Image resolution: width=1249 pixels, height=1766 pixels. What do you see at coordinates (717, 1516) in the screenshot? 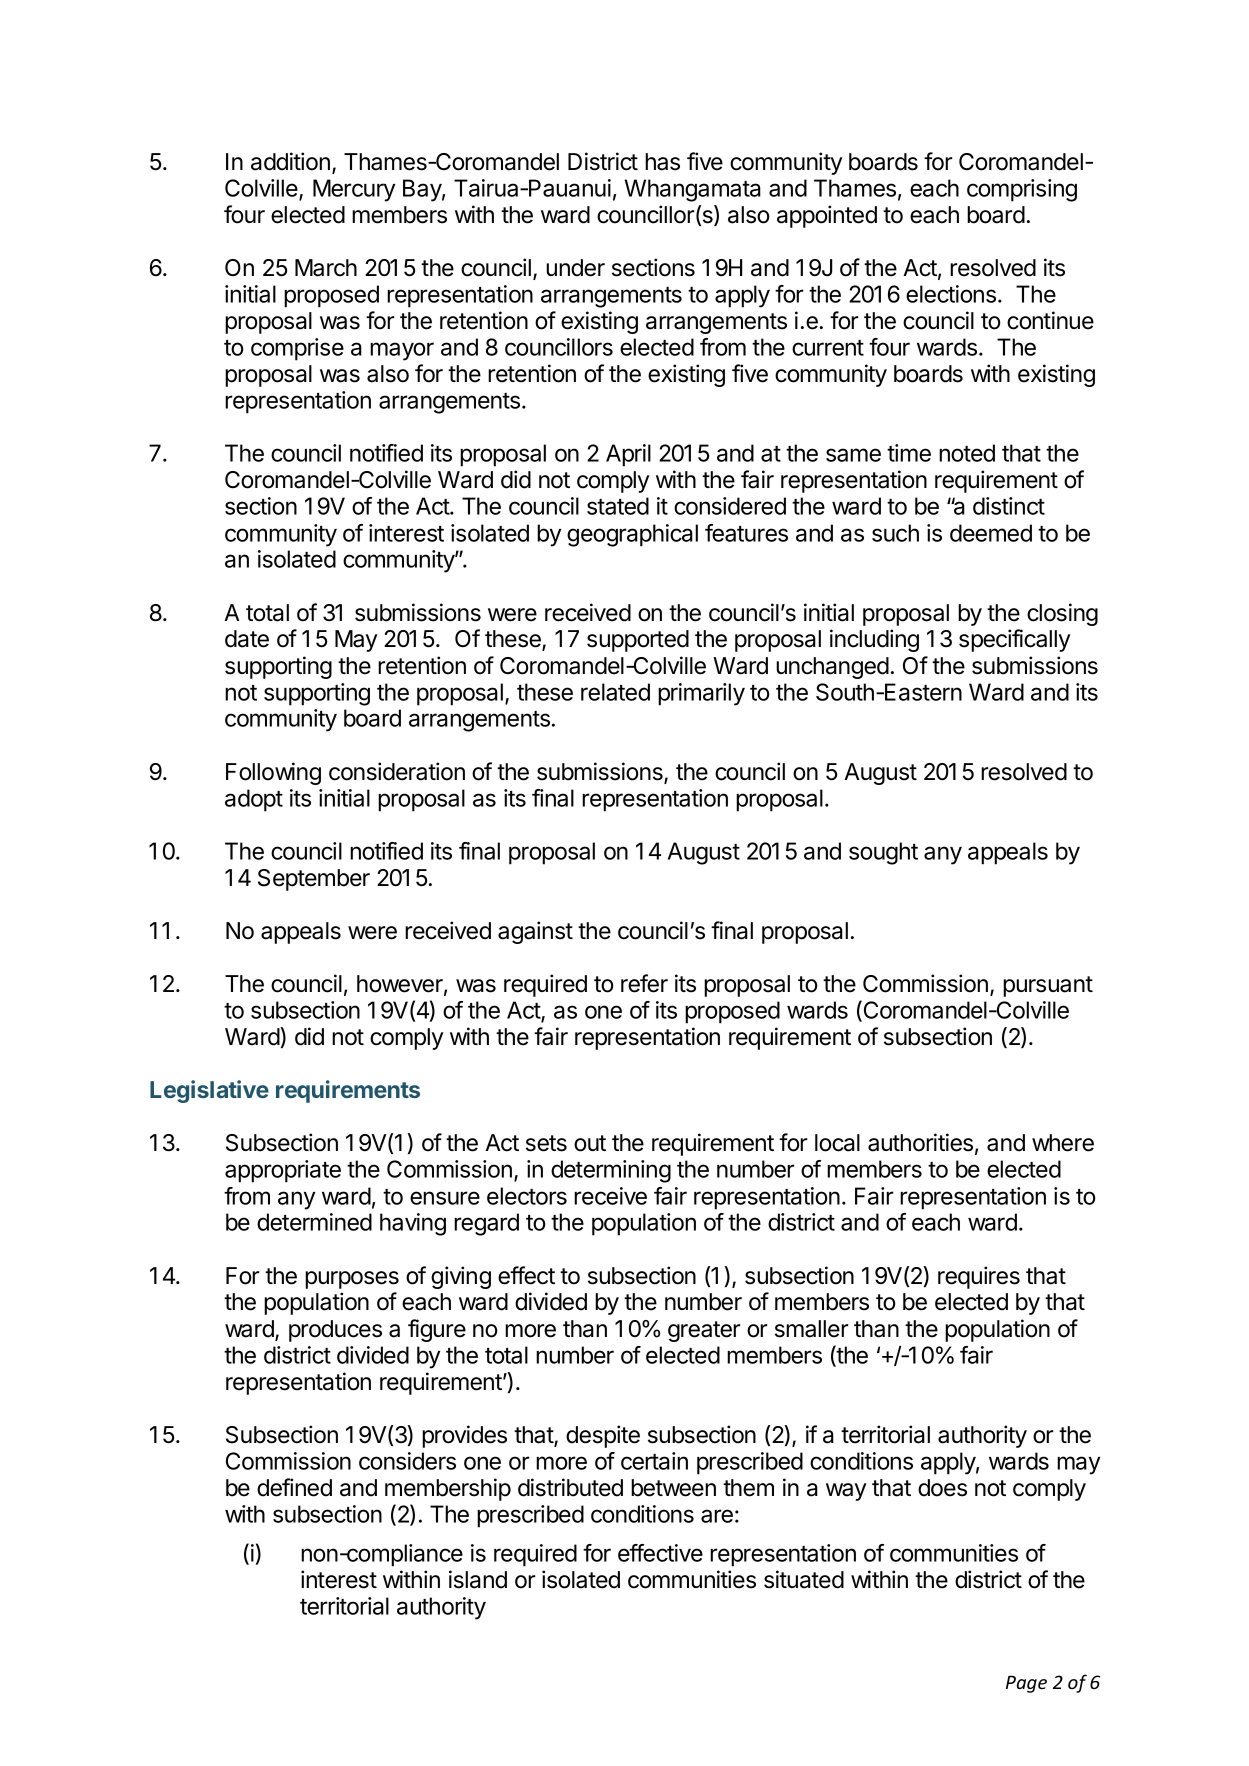
I see `are` at bounding box center [717, 1516].
